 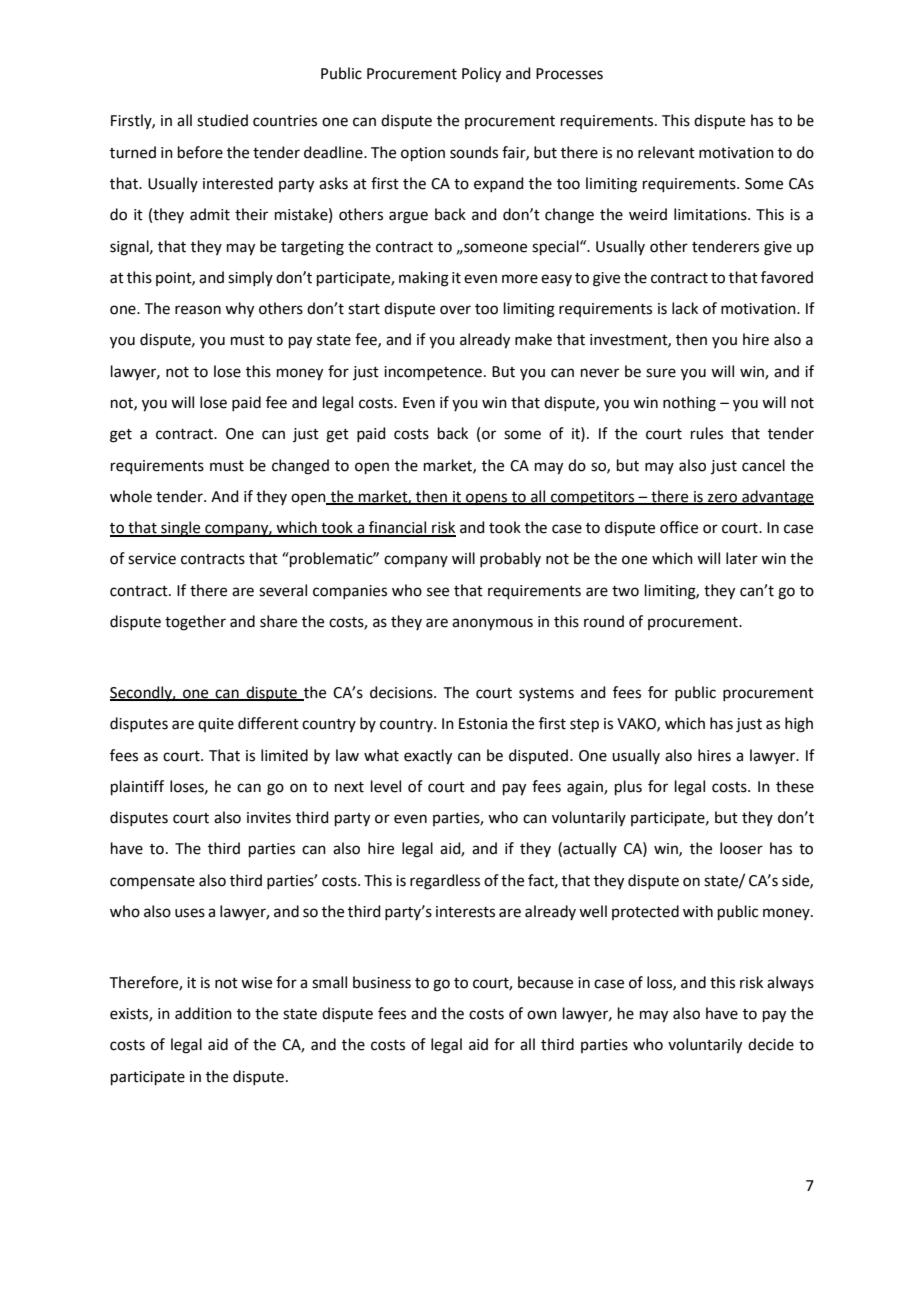 I want to click on later, so click(x=742, y=558).
